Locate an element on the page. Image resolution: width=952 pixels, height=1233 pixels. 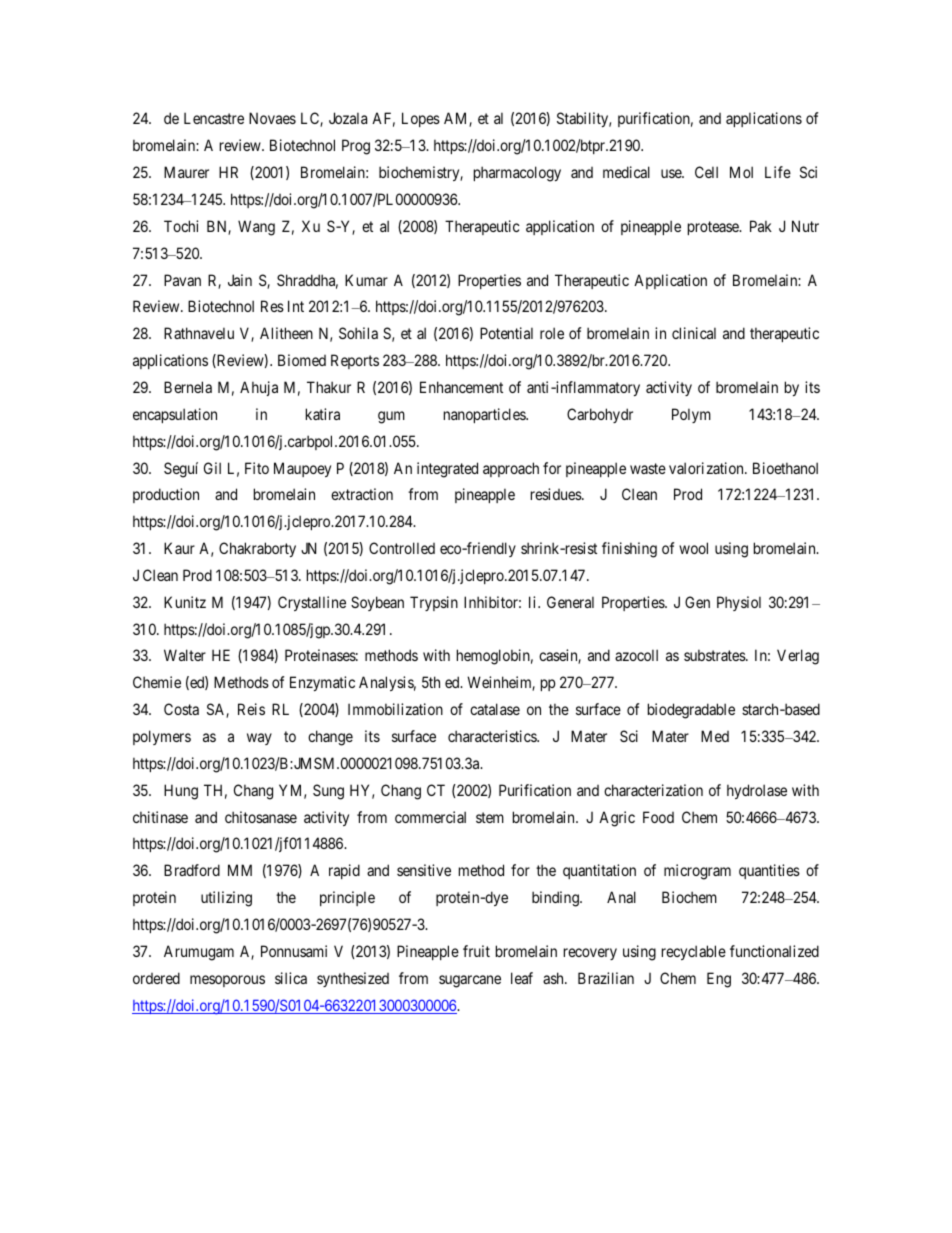
pharmacology is located at coordinates (517, 174).
